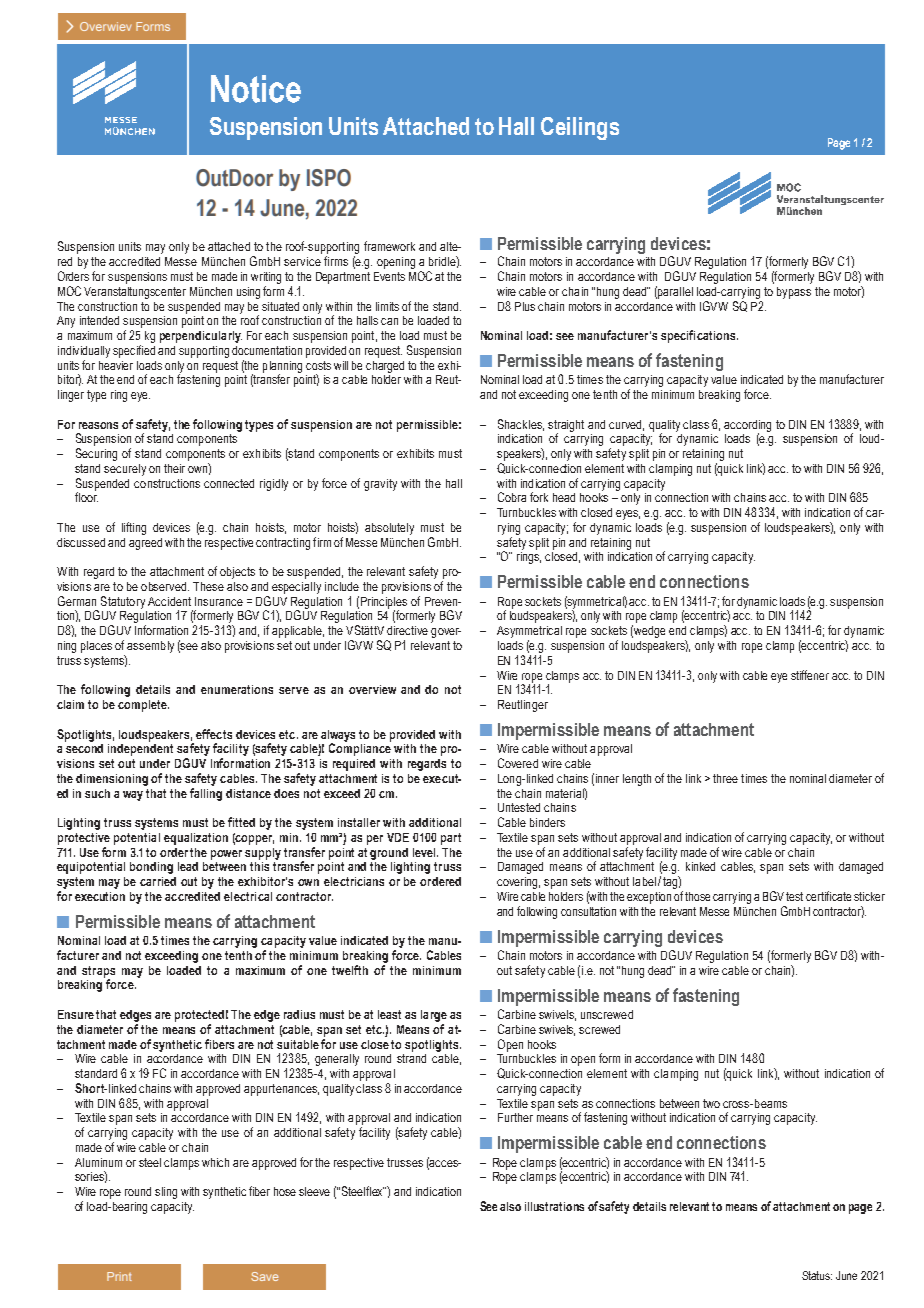 The width and height of the image is (924, 1308). I want to click on level, so click(425, 852).
